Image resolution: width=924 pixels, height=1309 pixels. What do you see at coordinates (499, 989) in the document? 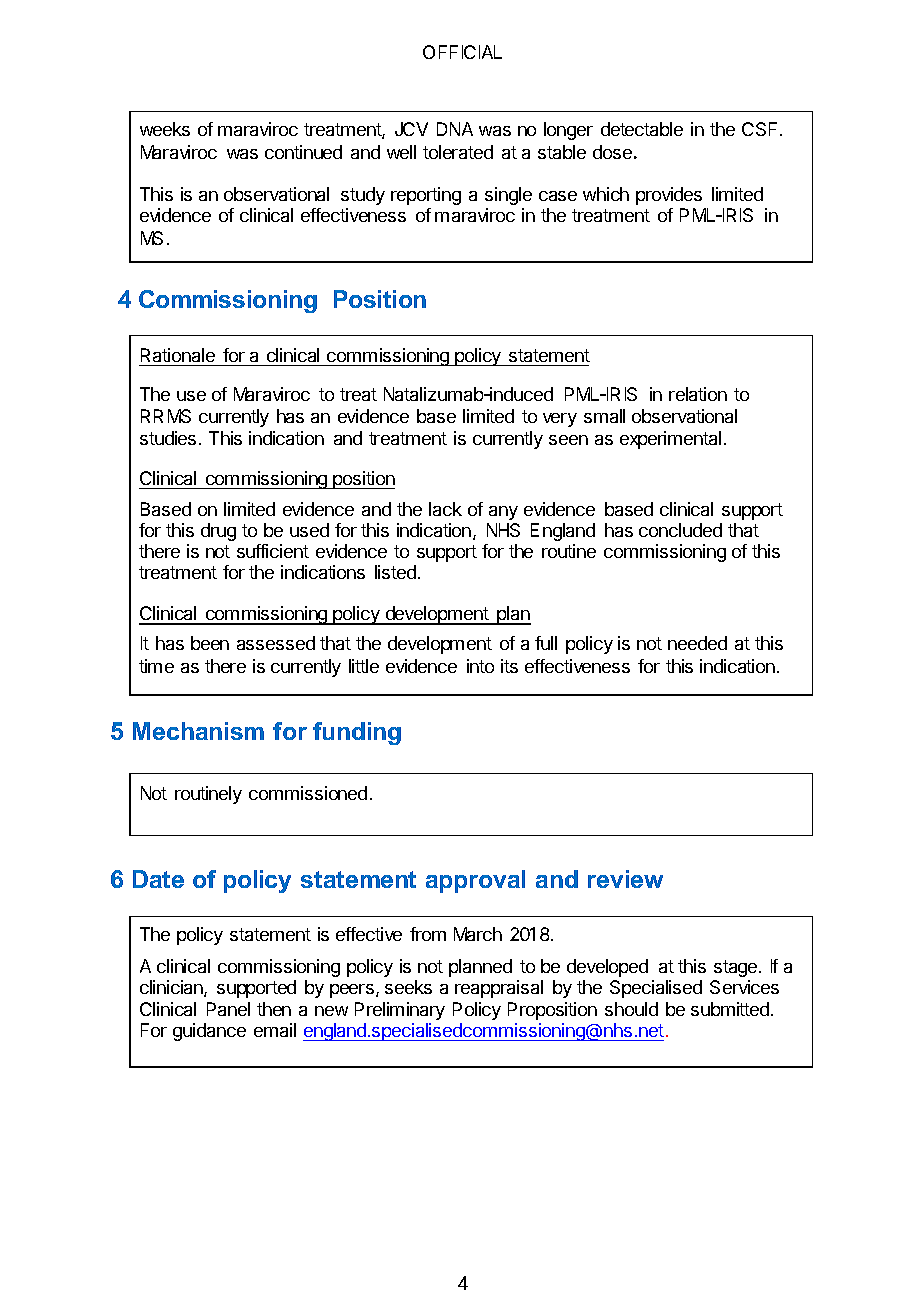
I see `reappraisal` at bounding box center [499, 989].
